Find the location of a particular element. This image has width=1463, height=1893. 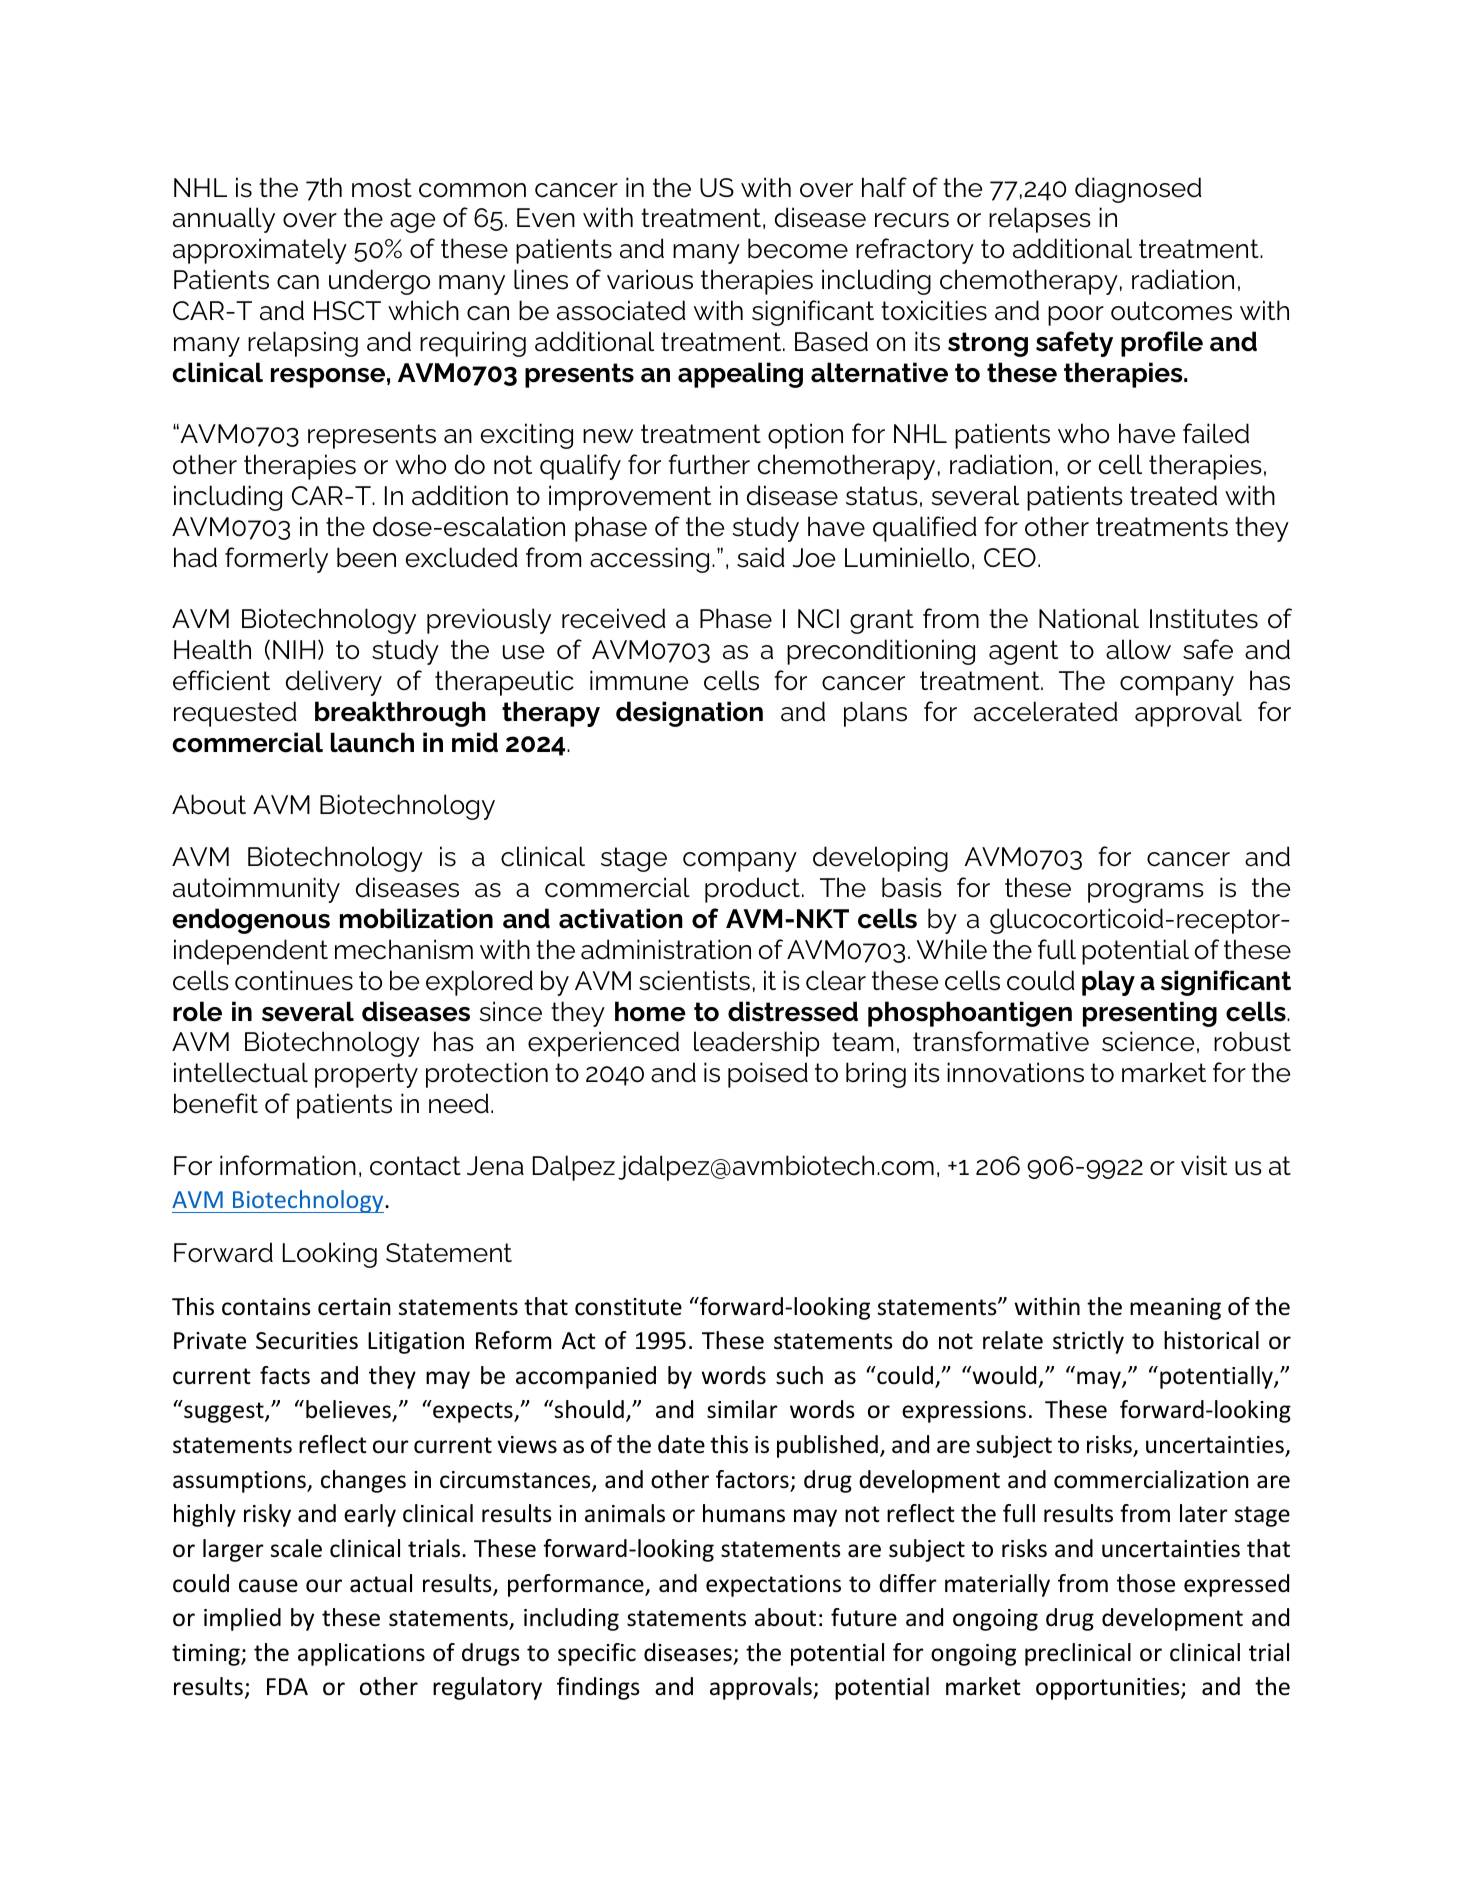

diagnosed is located at coordinates (1138, 190).
